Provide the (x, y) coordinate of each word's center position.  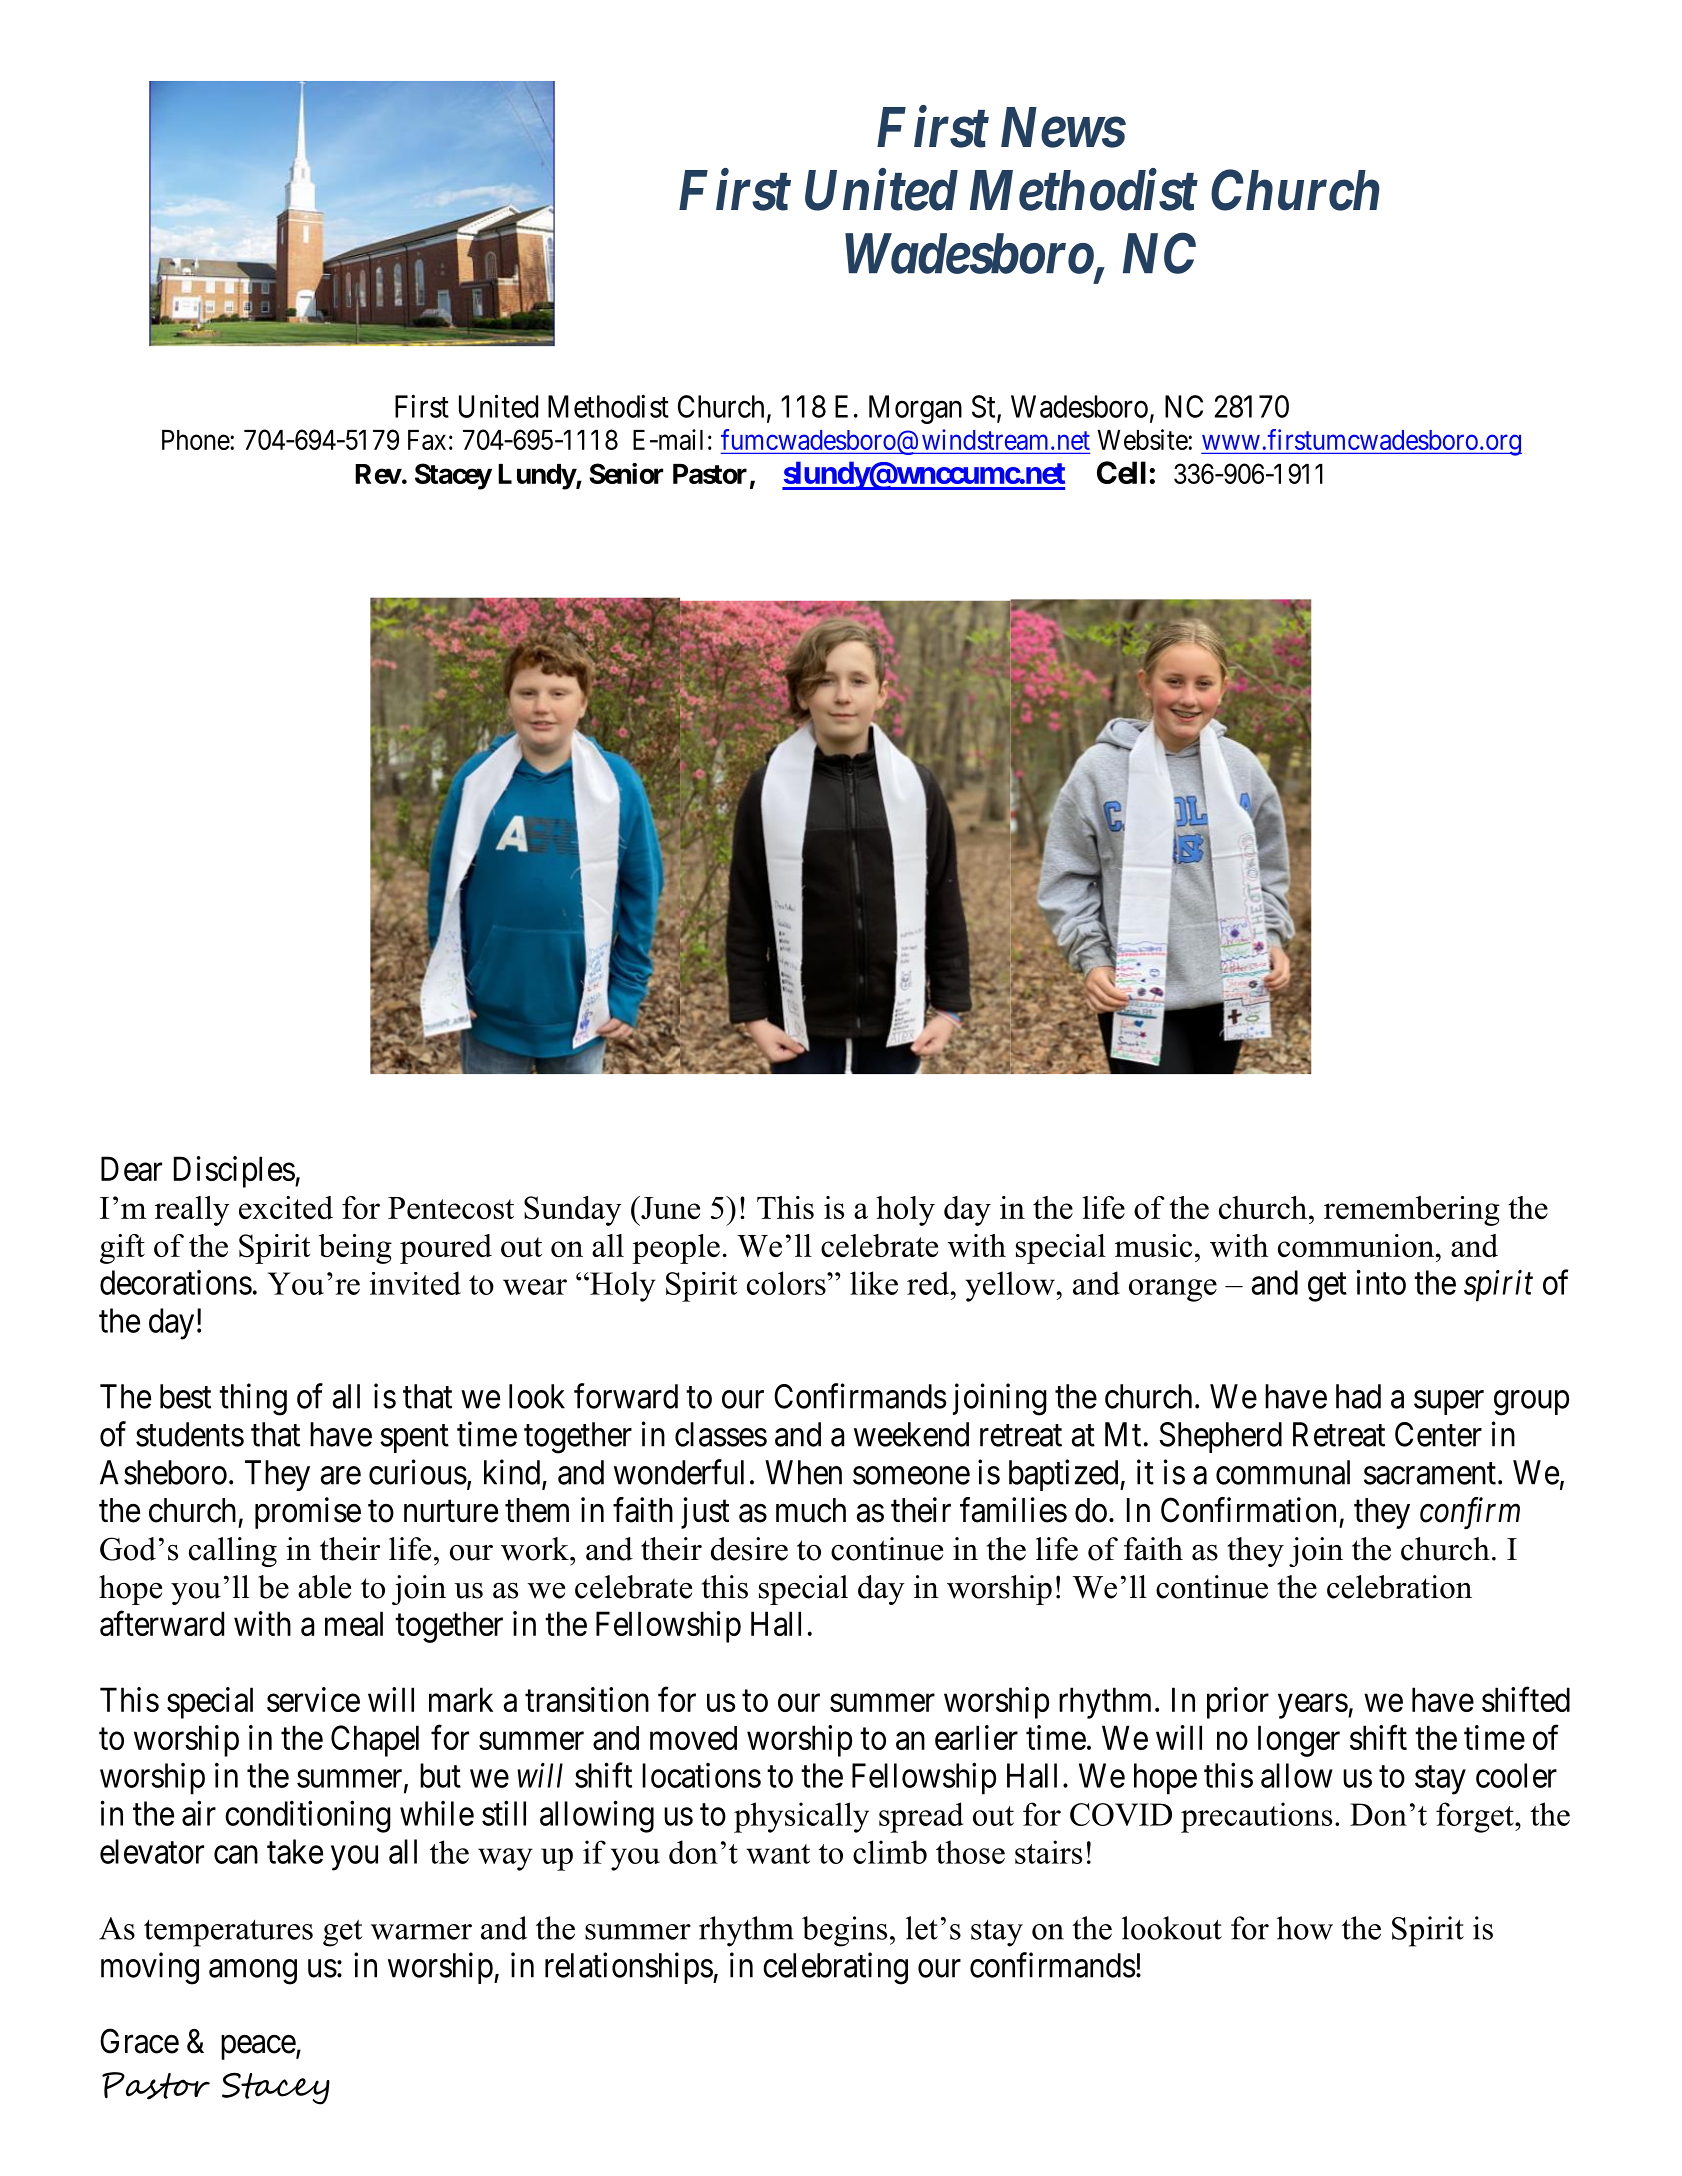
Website (1143, 439)
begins (844, 1931)
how (1305, 1928)
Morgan (915, 409)
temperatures (228, 1933)
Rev (378, 474)
